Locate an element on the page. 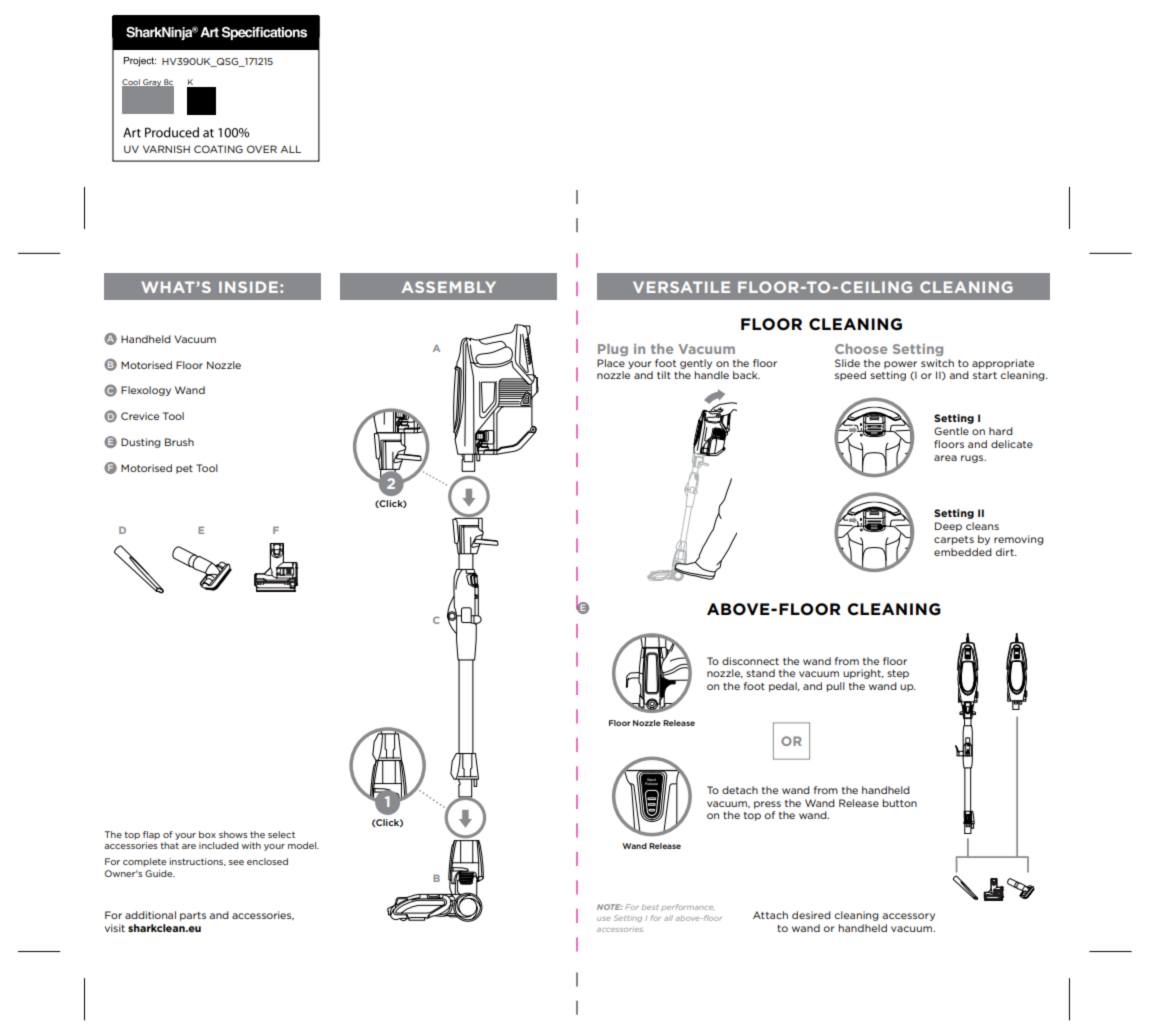 The image size is (1154, 1036). VERSATILE is located at coordinates (681, 287).
